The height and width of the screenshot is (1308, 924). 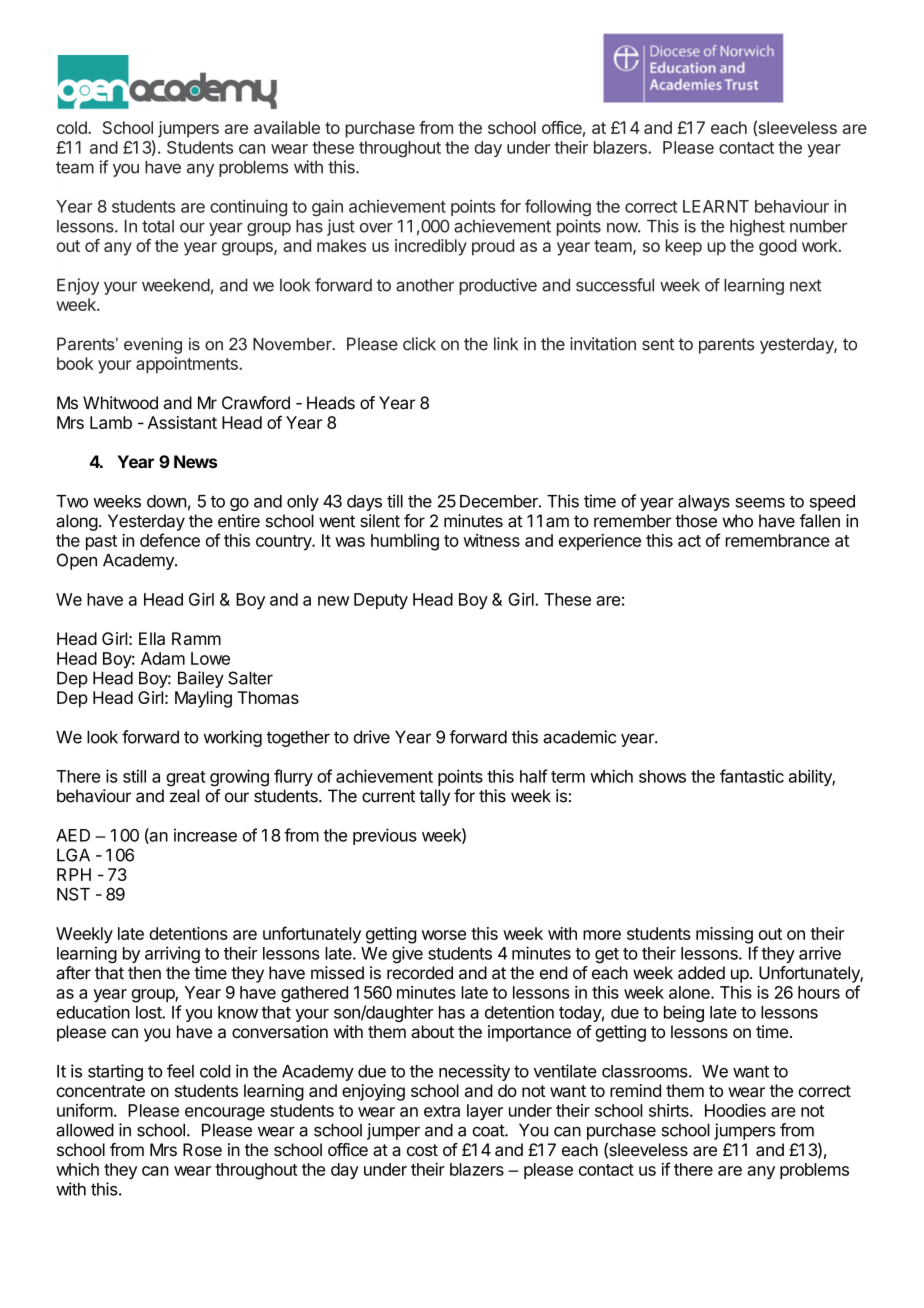 I want to click on Rose, so click(x=202, y=1149).
